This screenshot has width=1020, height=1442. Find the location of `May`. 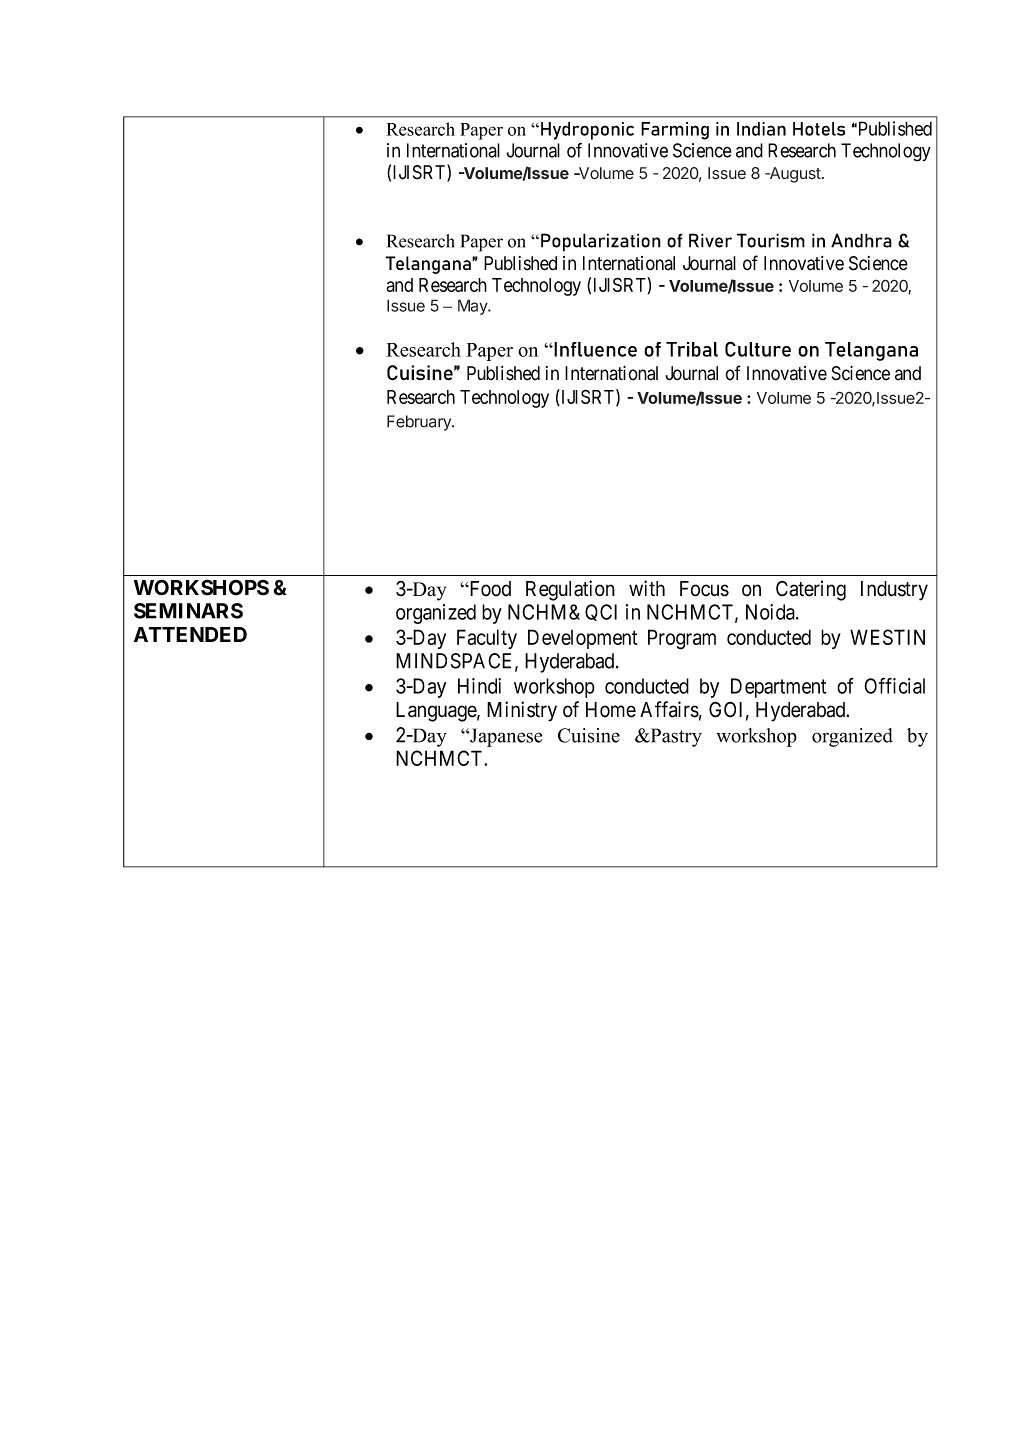

May is located at coordinates (474, 307).
